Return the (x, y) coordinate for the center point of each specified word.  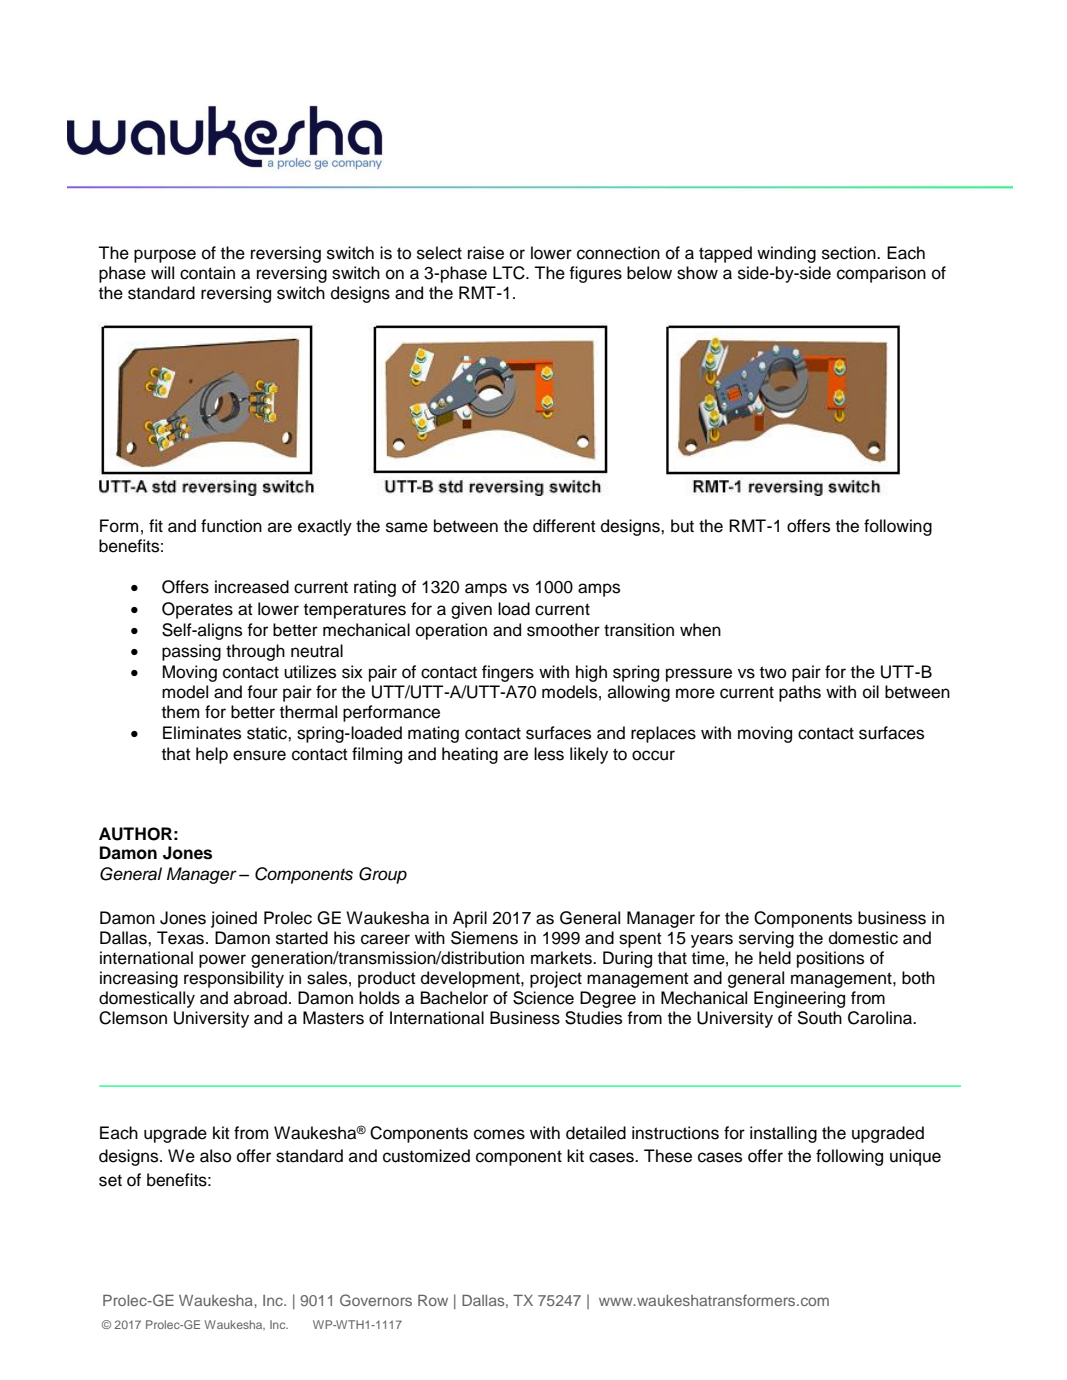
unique (915, 1157)
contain (207, 273)
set (110, 1180)
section (850, 253)
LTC (510, 273)
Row (433, 1300)
